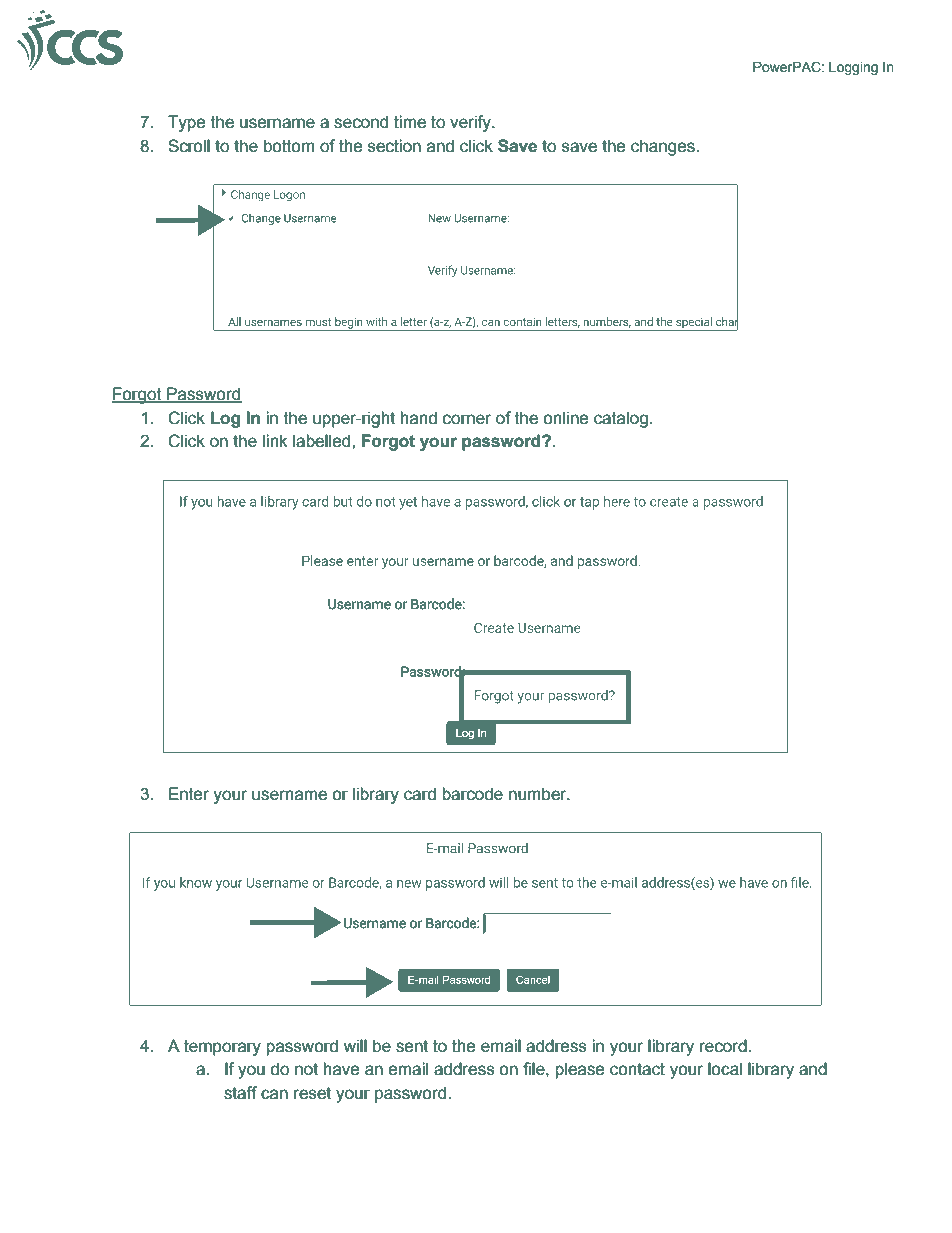 The height and width of the page is (1233, 952). Describe the element at coordinates (580, 1070) in the page. I see `please` at that location.
